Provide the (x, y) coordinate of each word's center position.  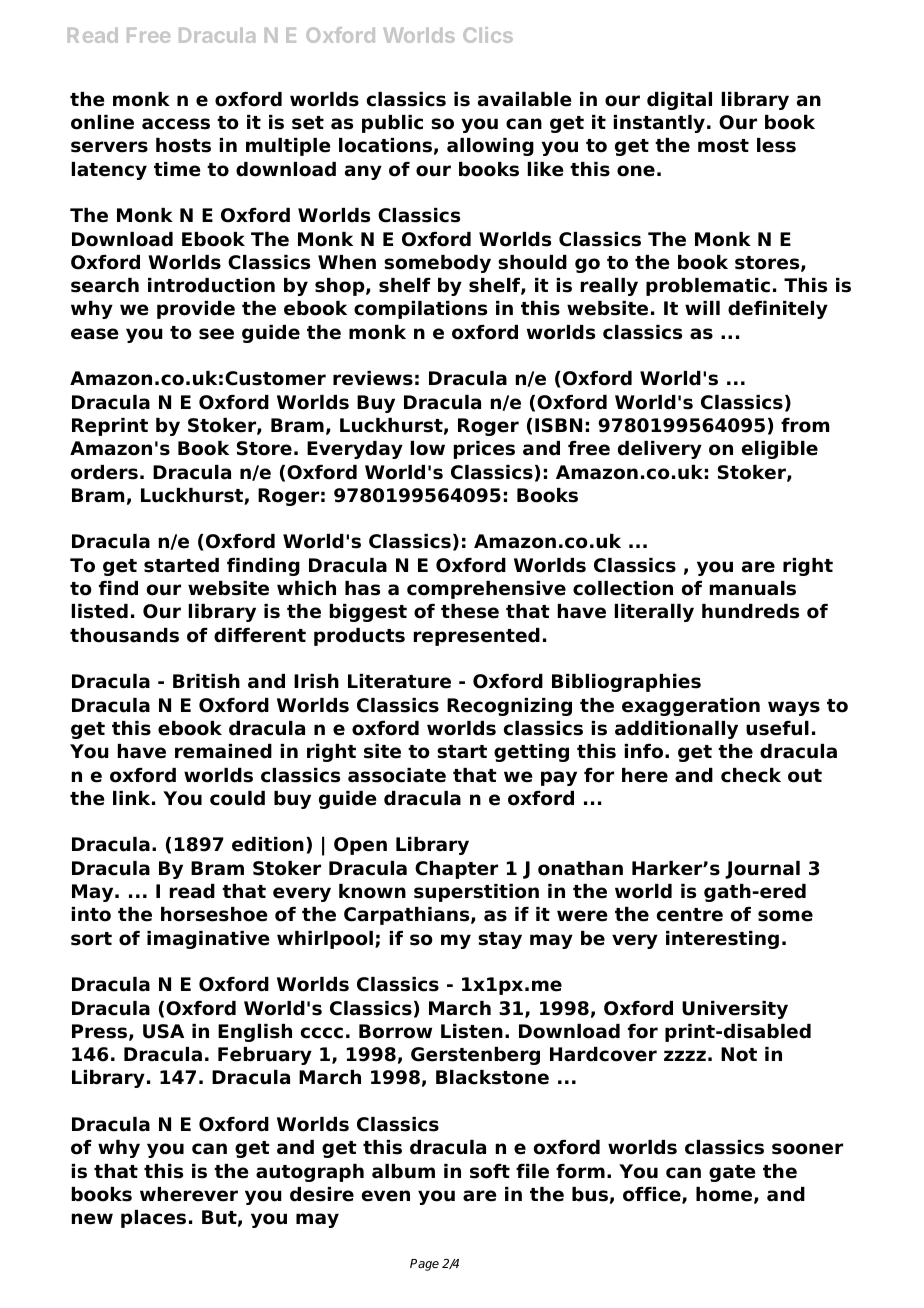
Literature (399, 681)
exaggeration (691, 707)
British (206, 681)
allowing (490, 147)
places (153, 1219)
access (176, 124)
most (723, 146)
